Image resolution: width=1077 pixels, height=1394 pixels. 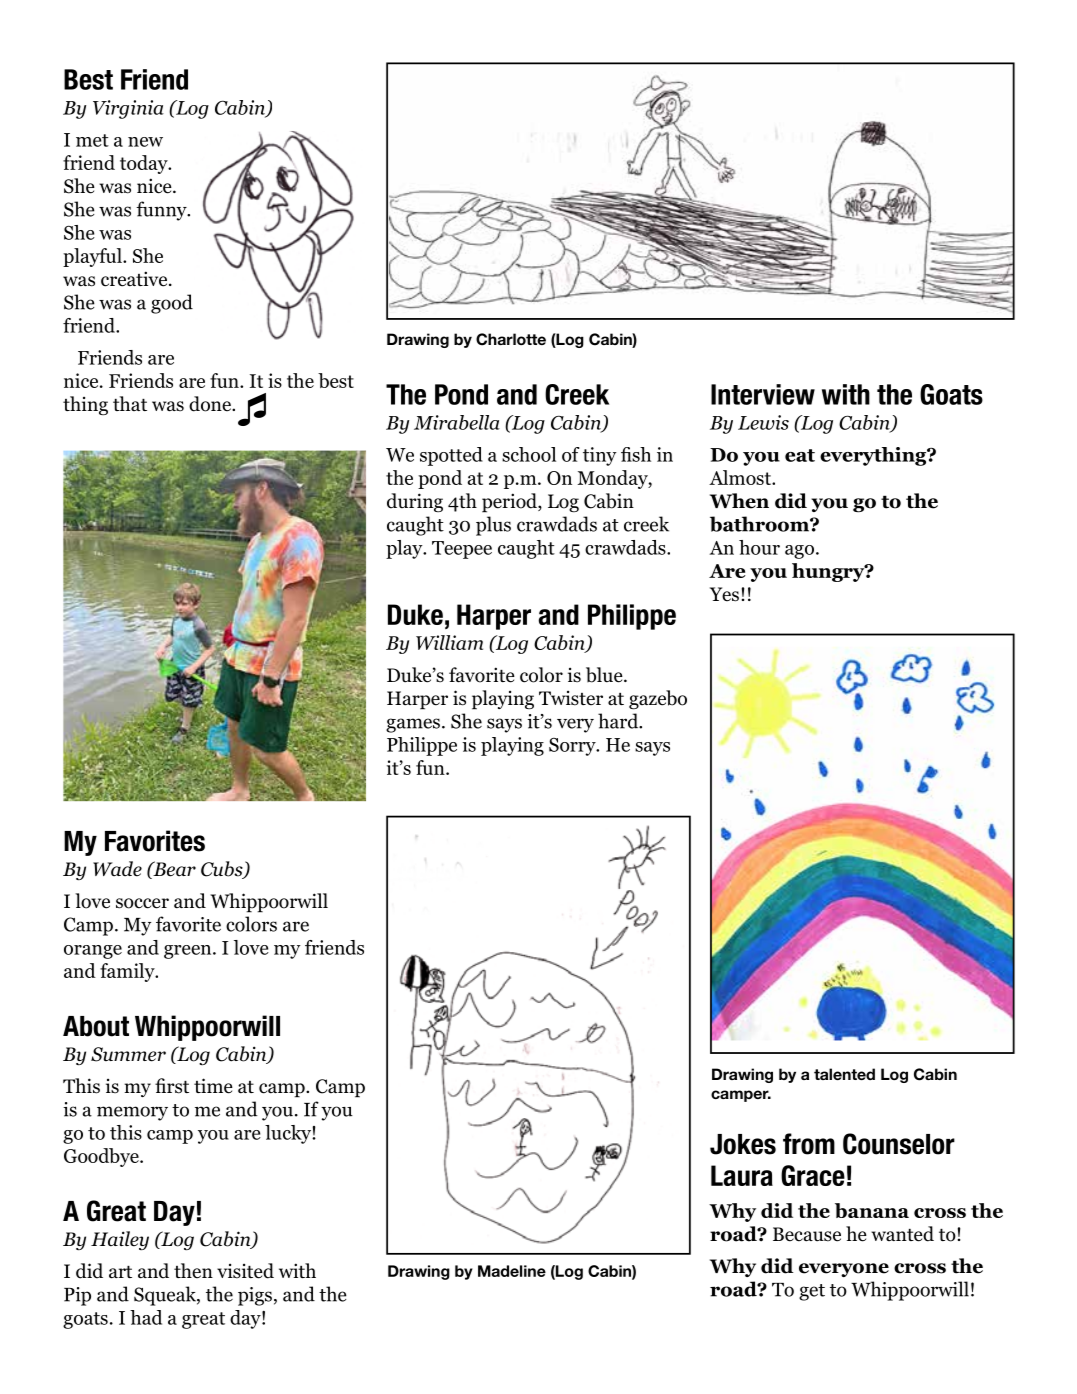 I want to click on Cubs, so click(x=223, y=870).
